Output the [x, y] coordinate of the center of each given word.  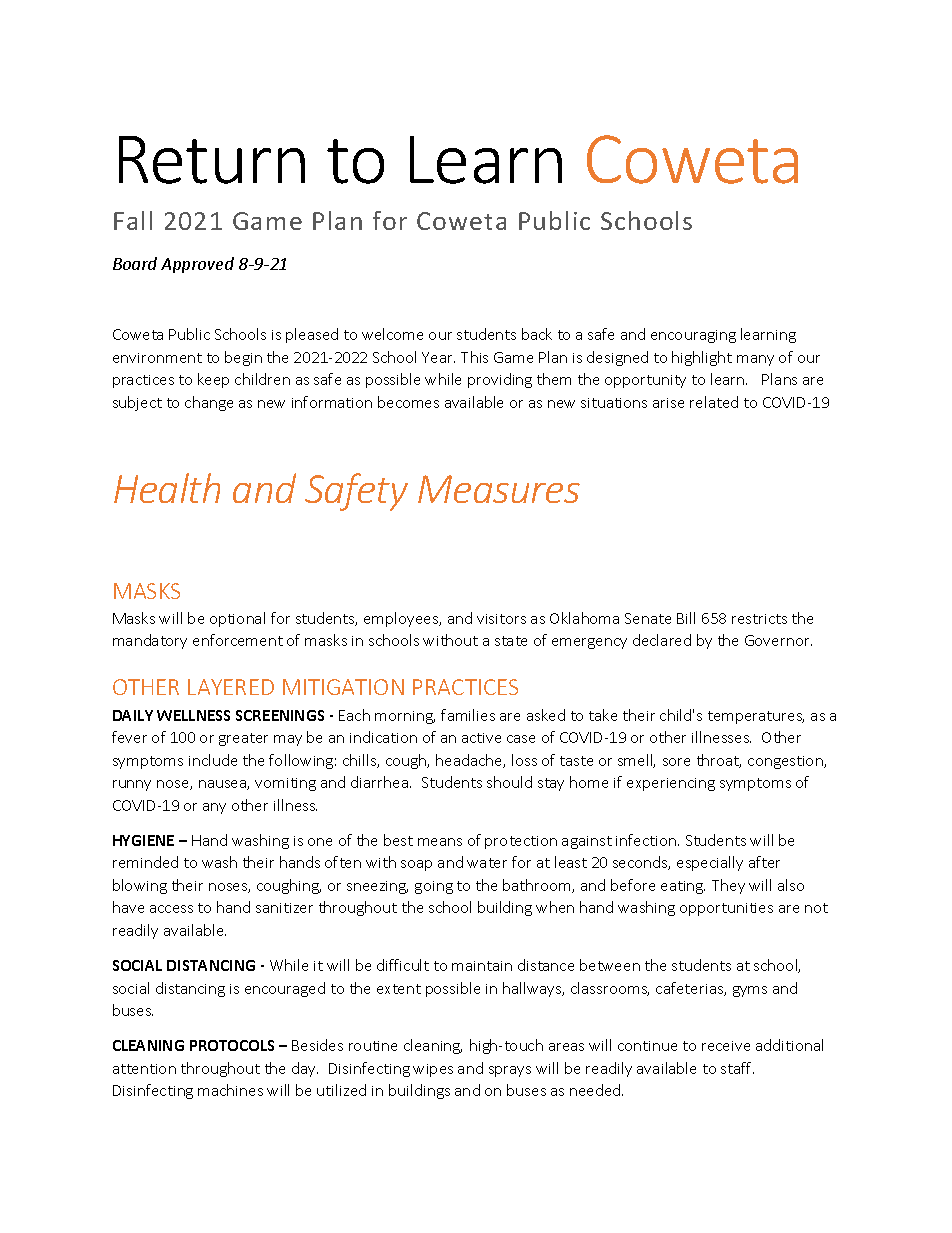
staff [737, 1068]
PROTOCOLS [232, 1045]
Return [212, 160]
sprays [510, 1071]
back [537, 334]
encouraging [693, 336]
